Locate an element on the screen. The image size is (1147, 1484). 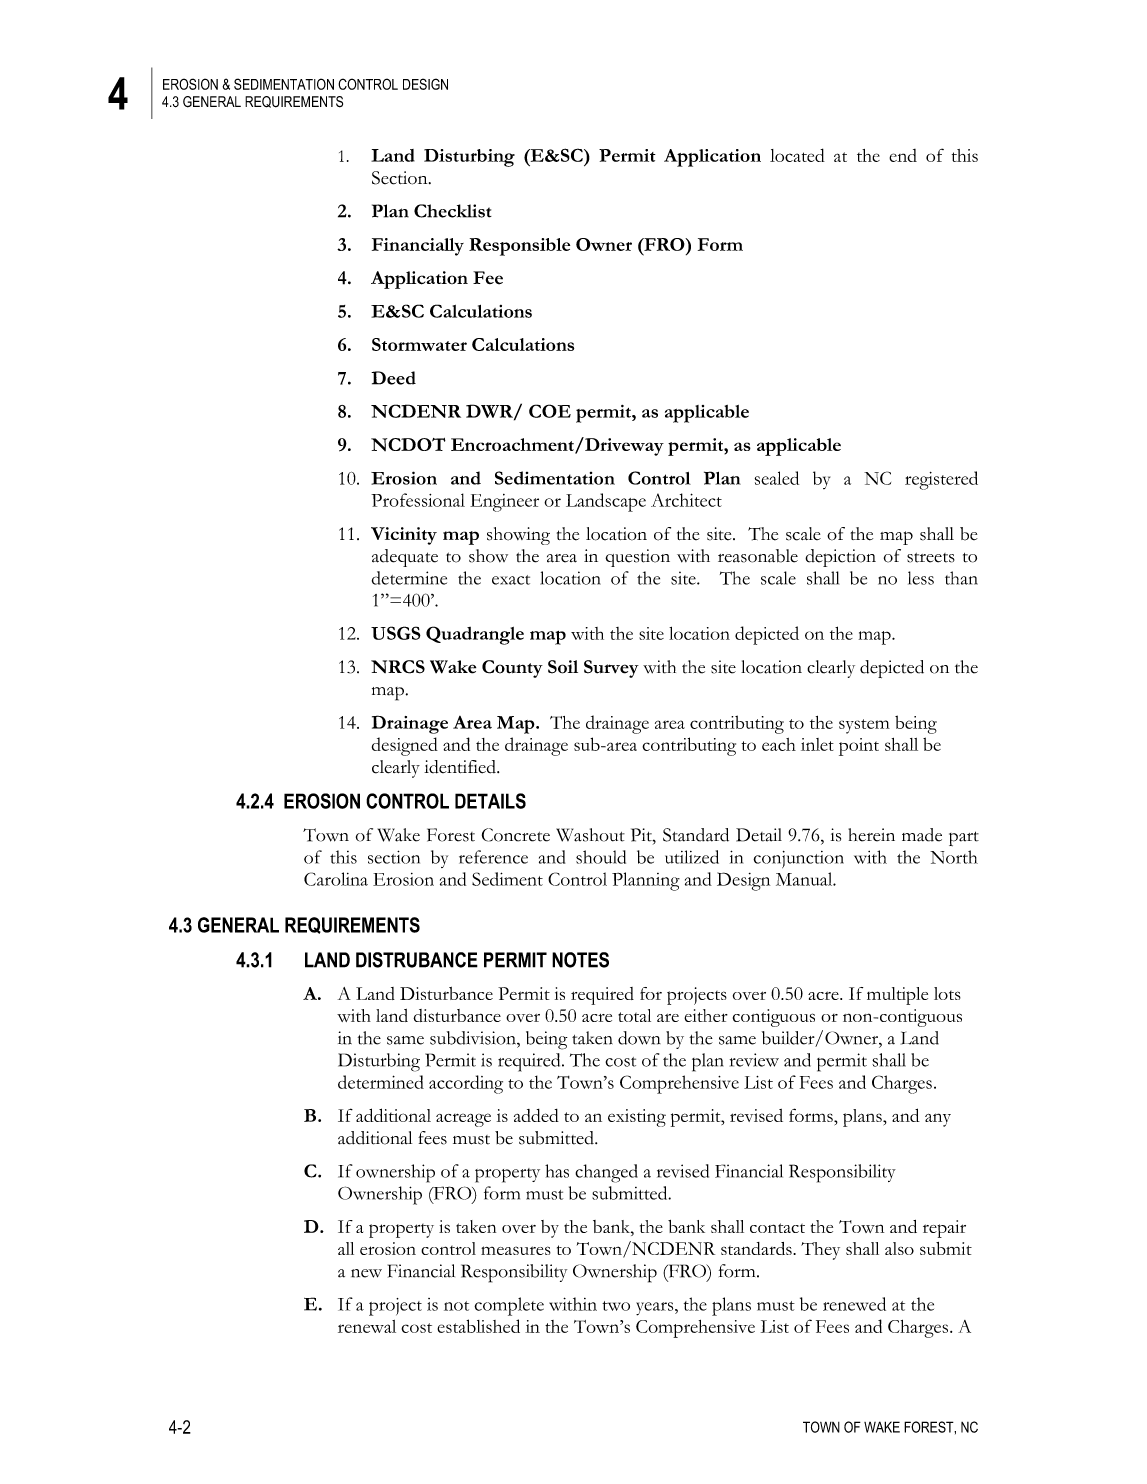
two is located at coordinates (616, 1306).
